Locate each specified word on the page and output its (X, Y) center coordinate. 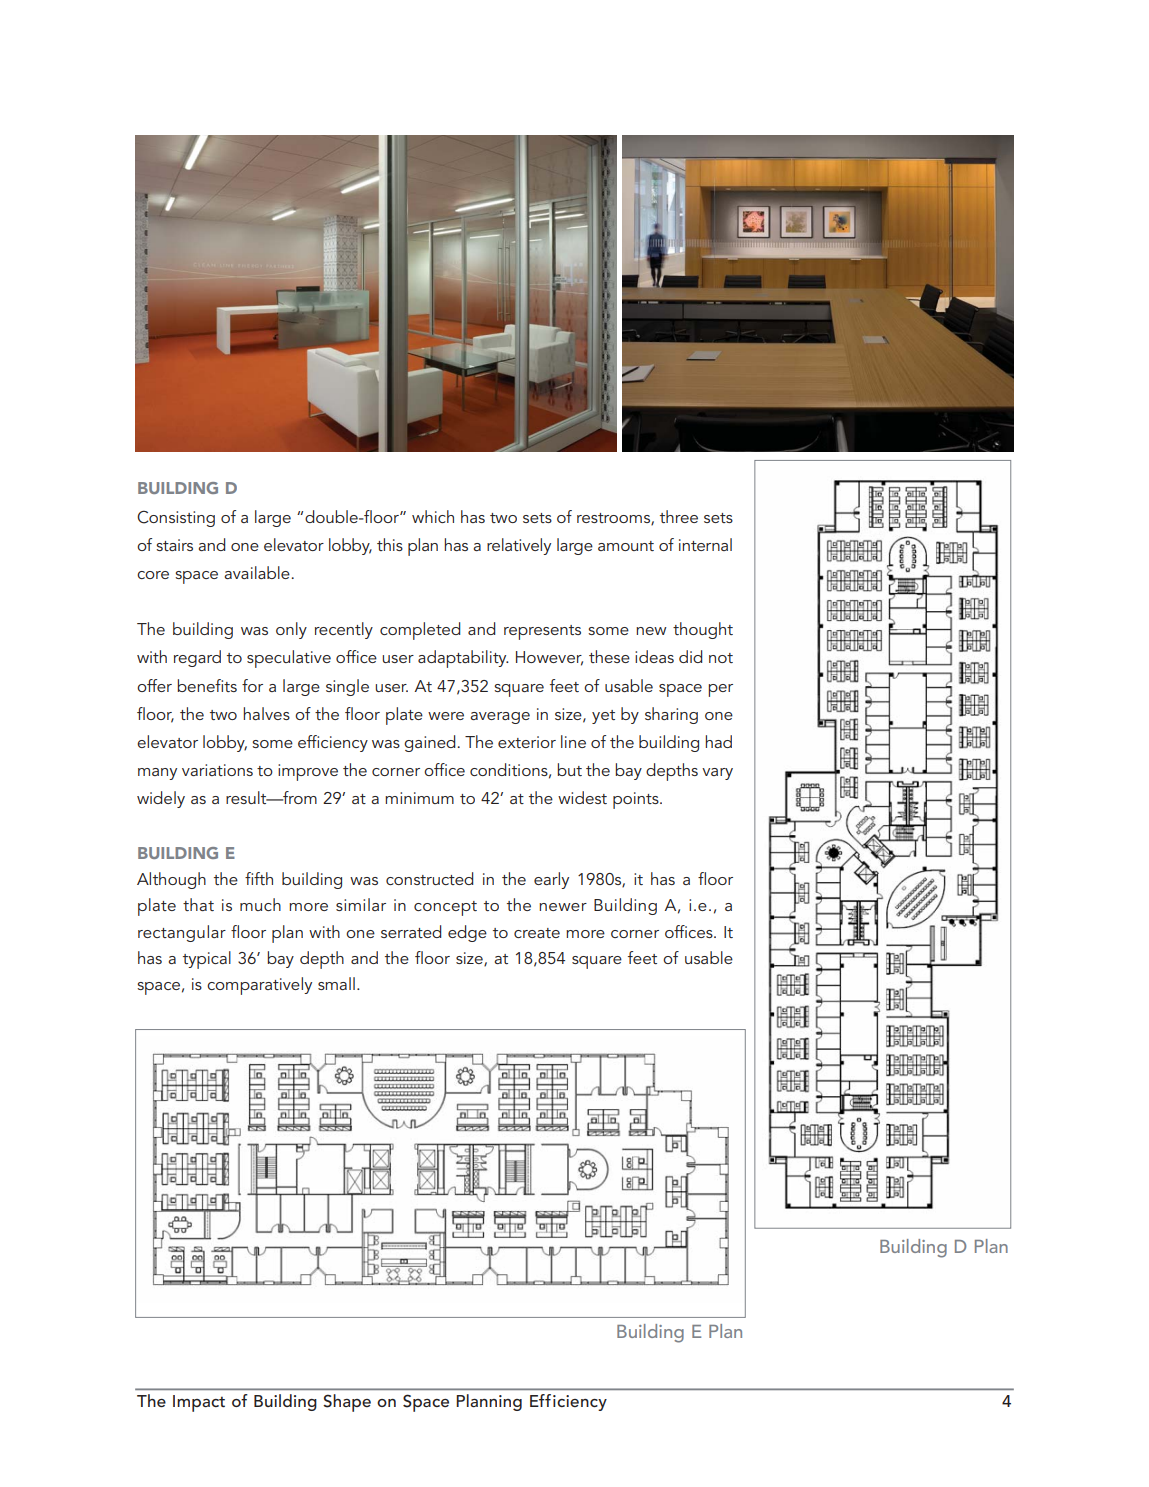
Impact (199, 1403)
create (537, 933)
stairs (174, 545)
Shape (347, 1403)
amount (626, 546)
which (433, 516)
